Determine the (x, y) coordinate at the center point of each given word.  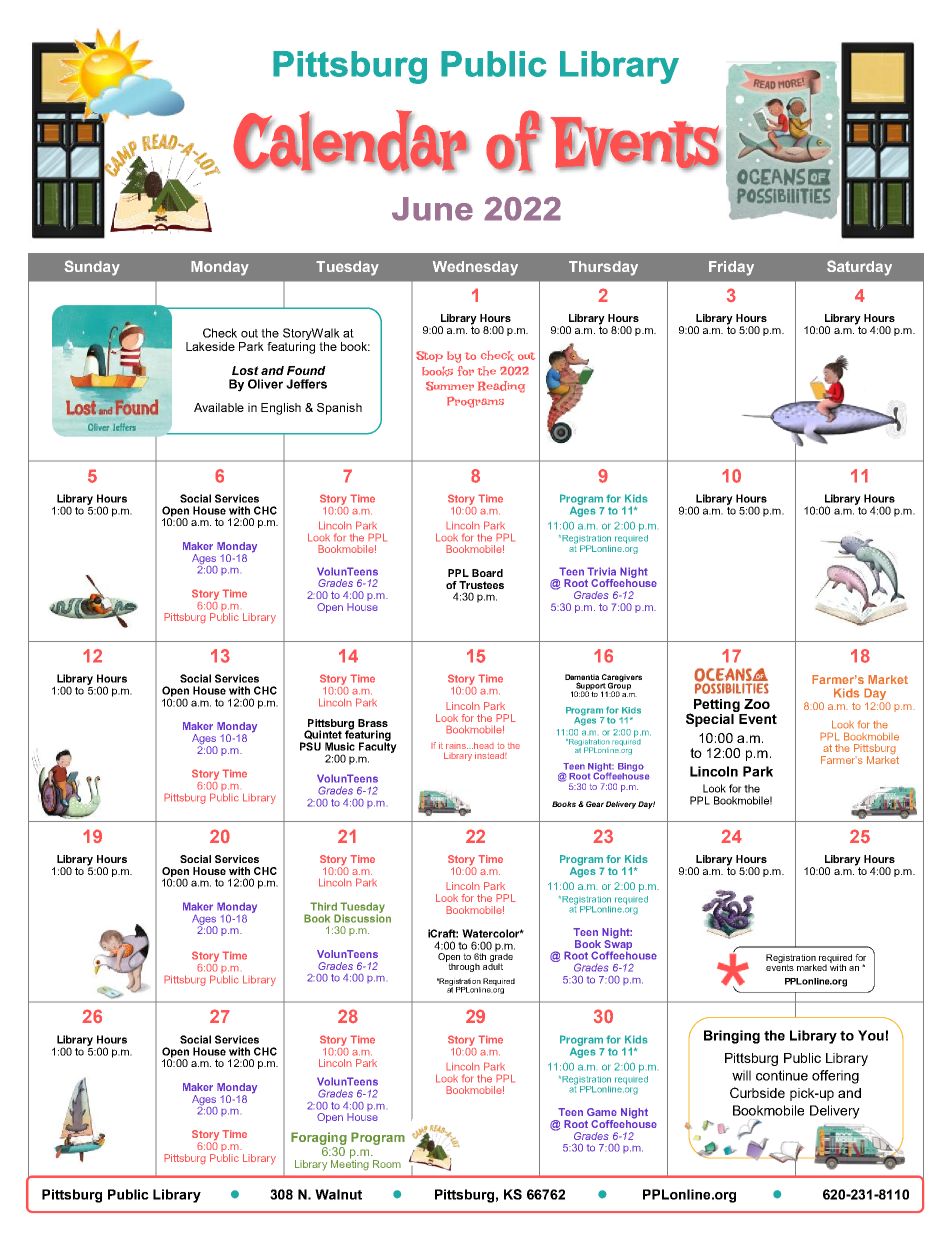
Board (487, 573)
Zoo (757, 704)
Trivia (601, 571)
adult (493, 965)
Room (387, 1164)
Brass (373, 723)
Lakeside (210, 346)
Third (323, 906)
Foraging (319, 1138)
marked (812, 967)
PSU (310, 746)
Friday (731, 268)
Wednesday (475, 268)
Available (219, 407)
